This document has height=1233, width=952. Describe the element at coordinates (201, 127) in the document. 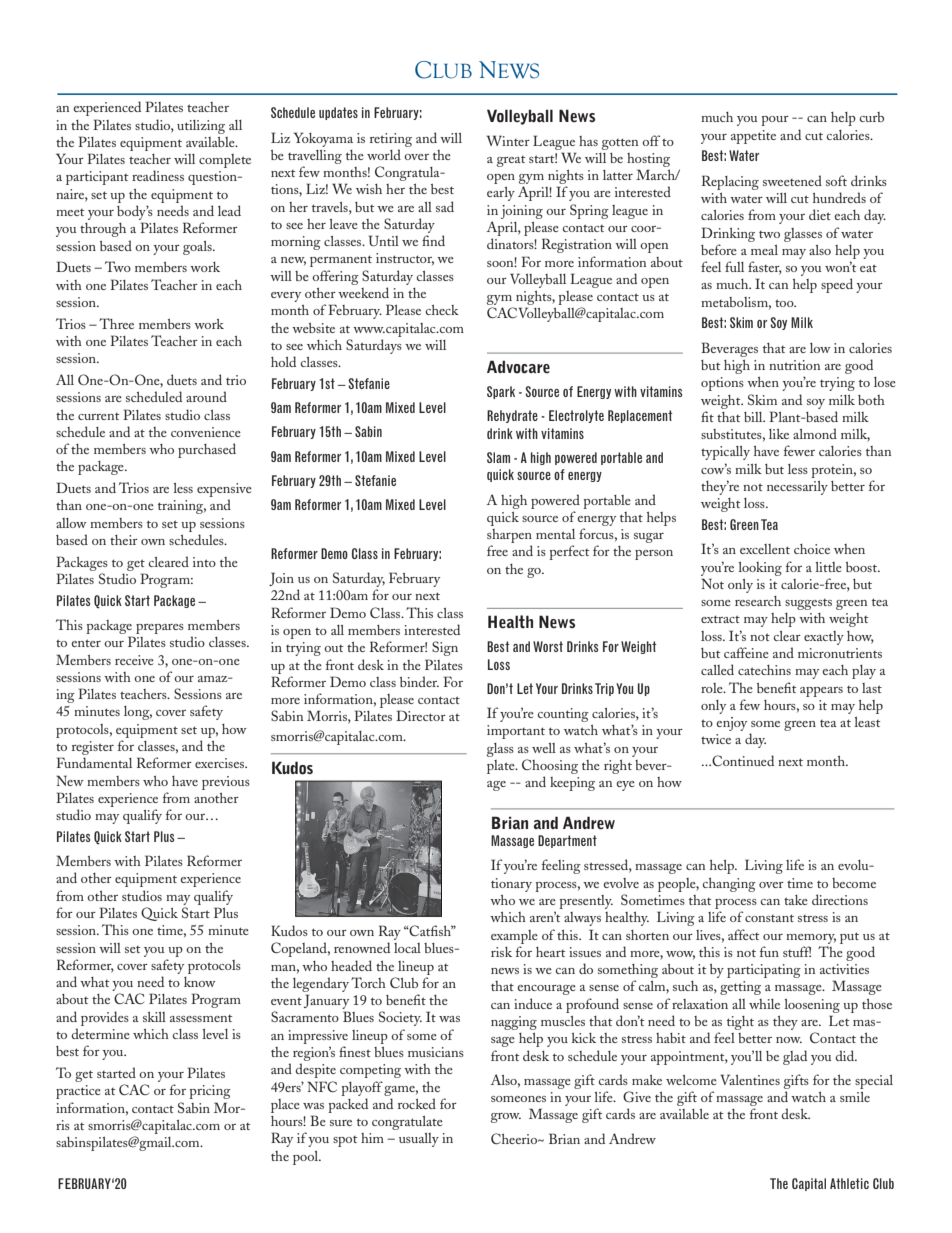

I see `utilizing` at that location.
